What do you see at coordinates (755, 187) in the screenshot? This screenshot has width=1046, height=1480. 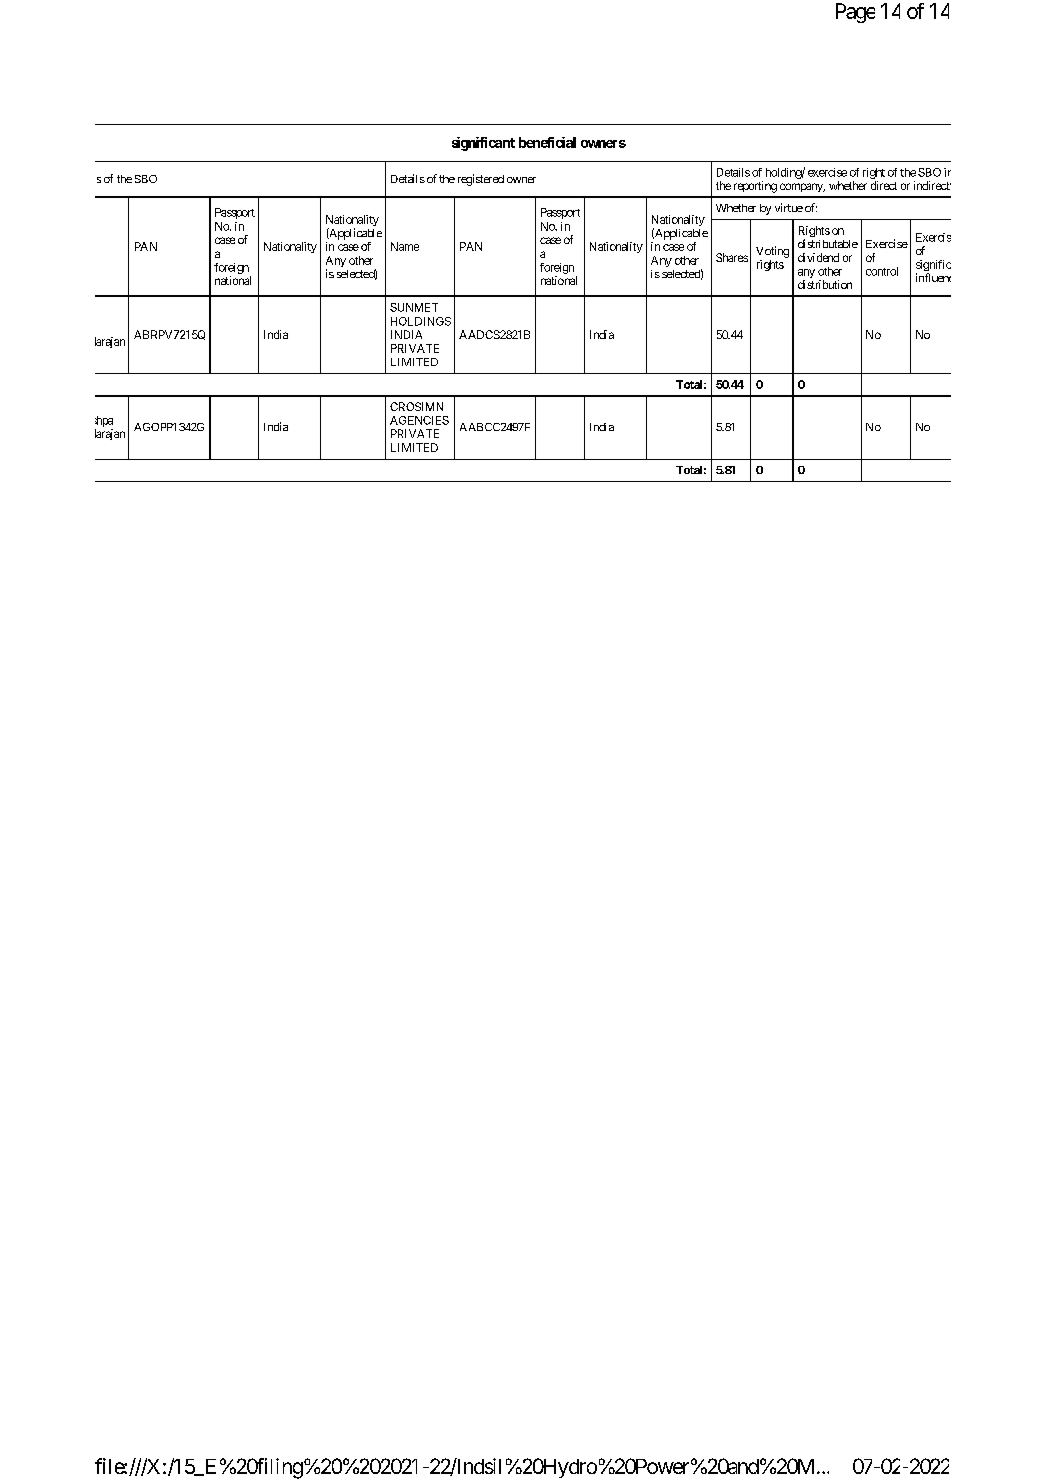 I see `reporting` at bounding box center [755, 187].
